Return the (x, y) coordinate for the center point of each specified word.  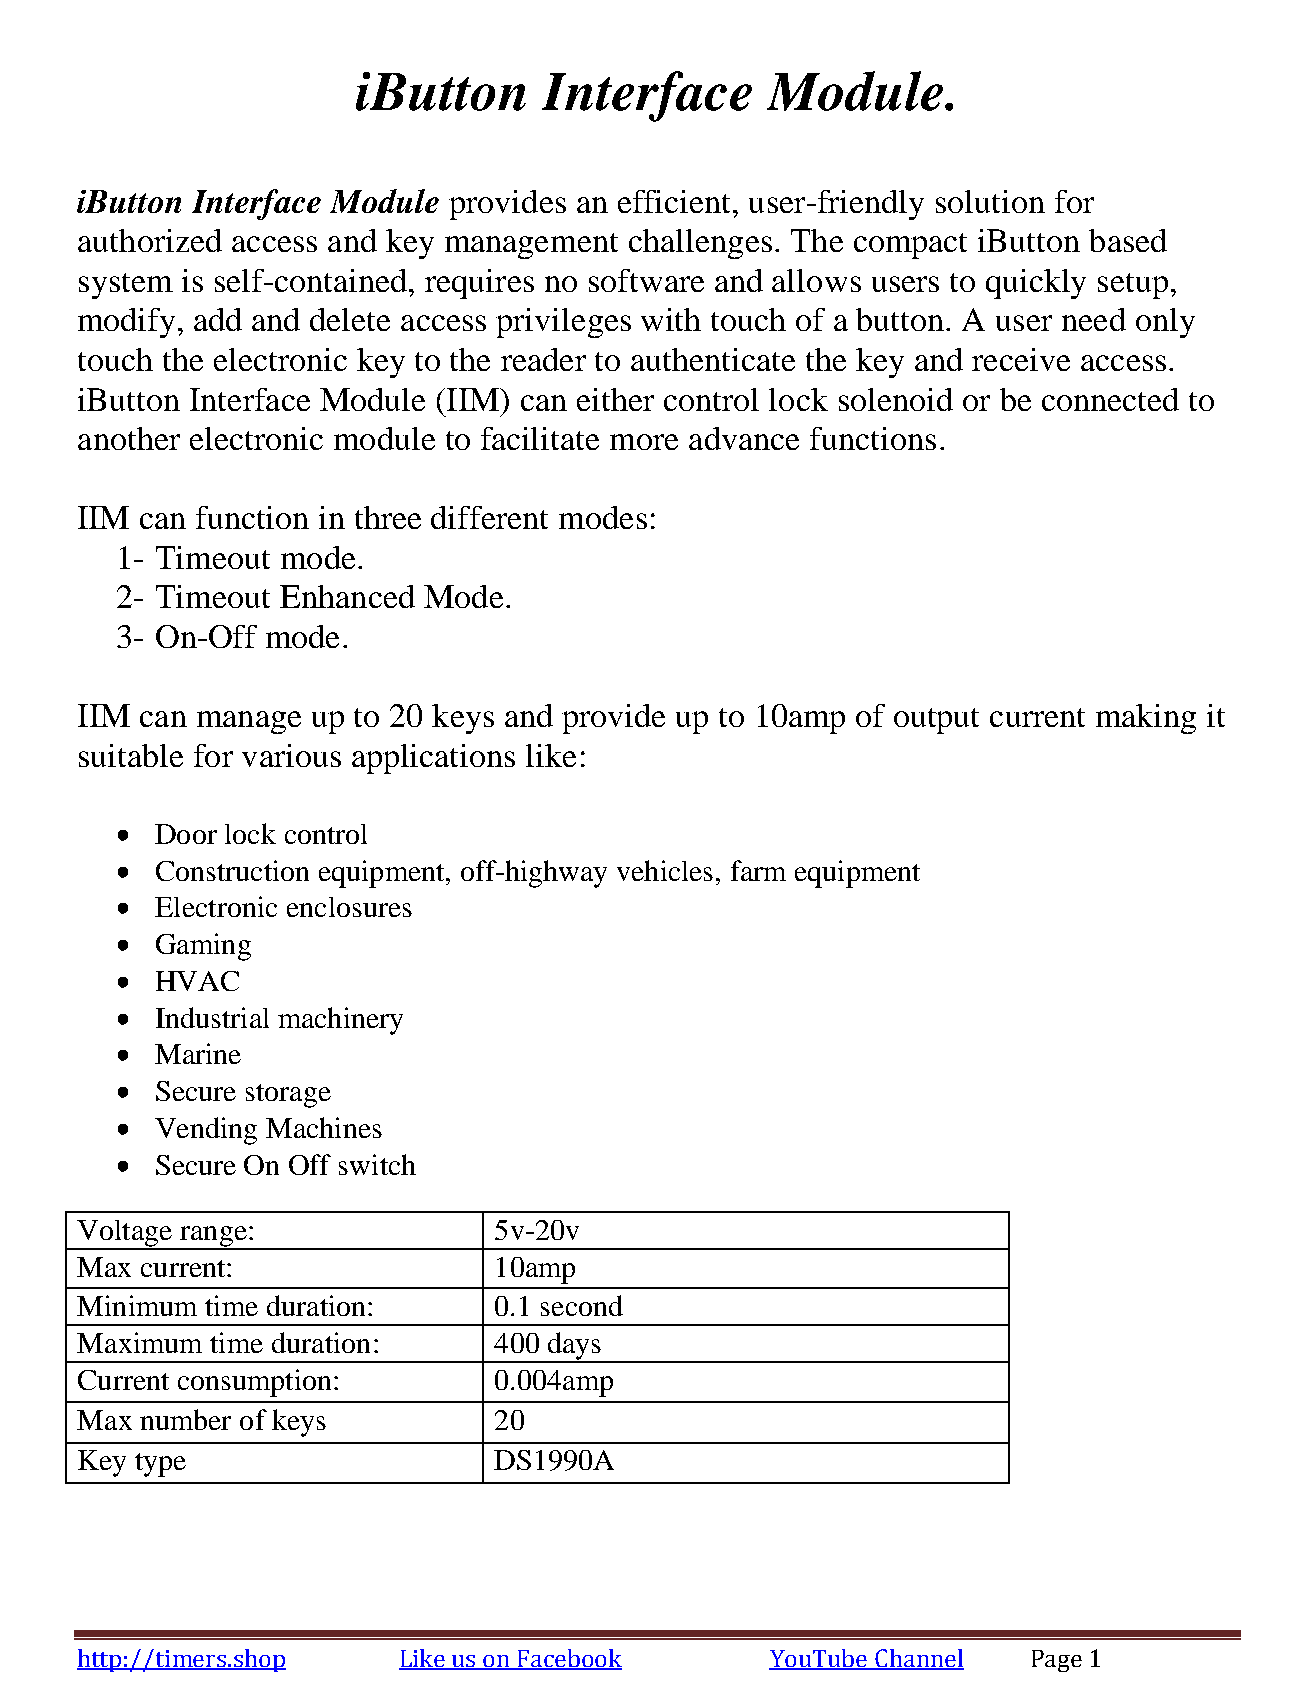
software (646, 280)
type (160, 1465)
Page (1057, 1661)
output (936, 721)
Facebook (569, 1659)
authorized (150, 240)
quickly (1036, 284)
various (291, 755)
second (582, 1305)
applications (433, 759)
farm (758, 870)
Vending (206, 1131)
